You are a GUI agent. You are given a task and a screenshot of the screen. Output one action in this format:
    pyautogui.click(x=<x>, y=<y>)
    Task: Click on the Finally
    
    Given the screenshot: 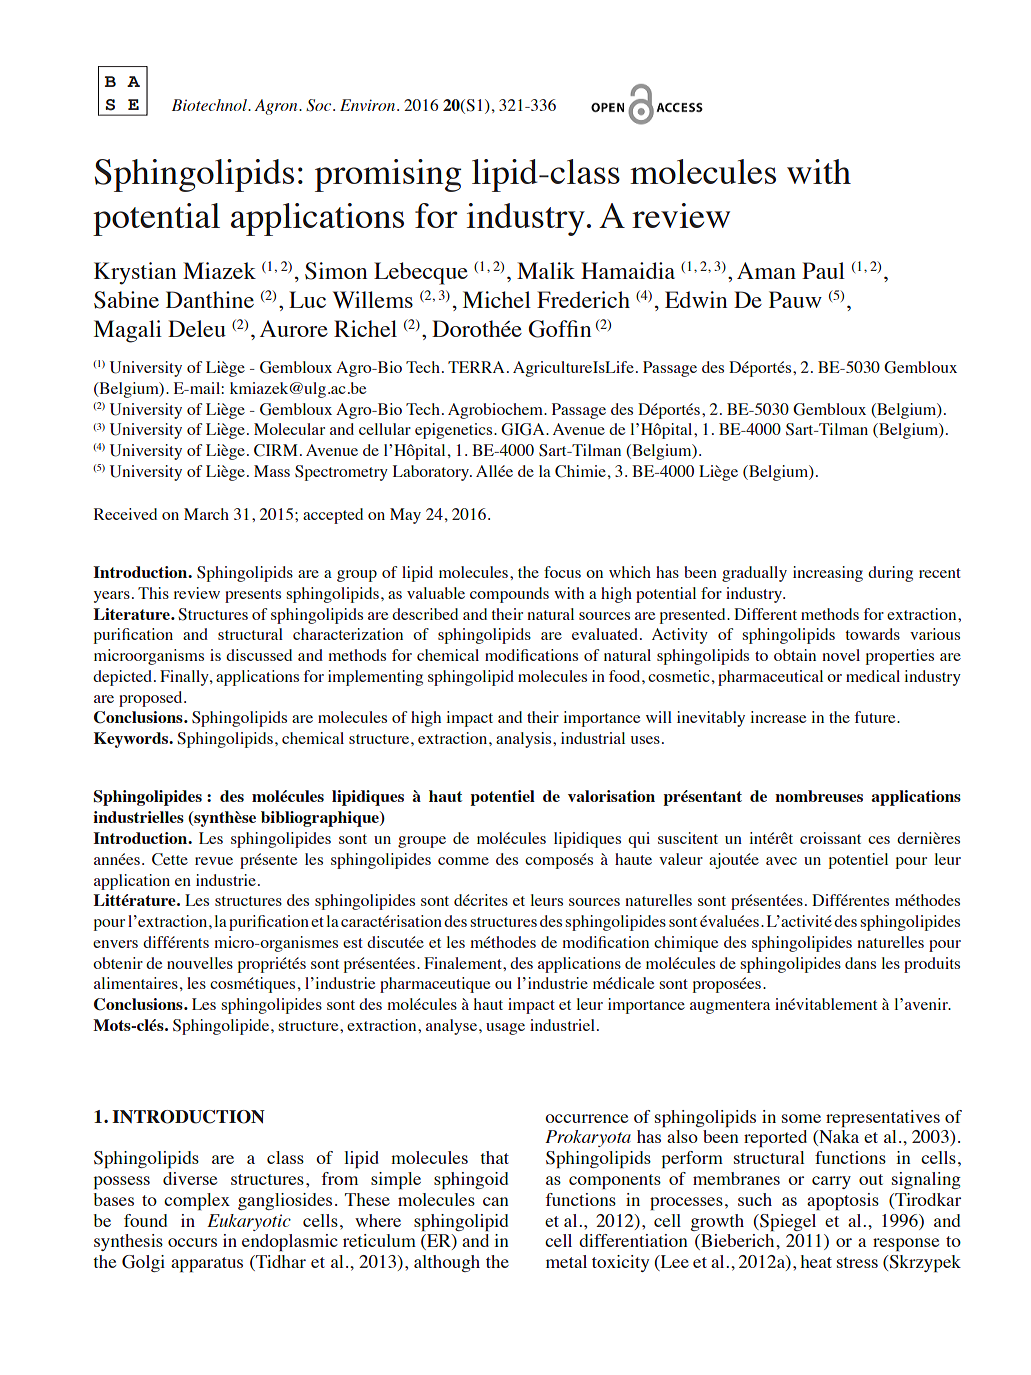 What is the action you would take?
    pyautogui.click(x=185, y=678)
